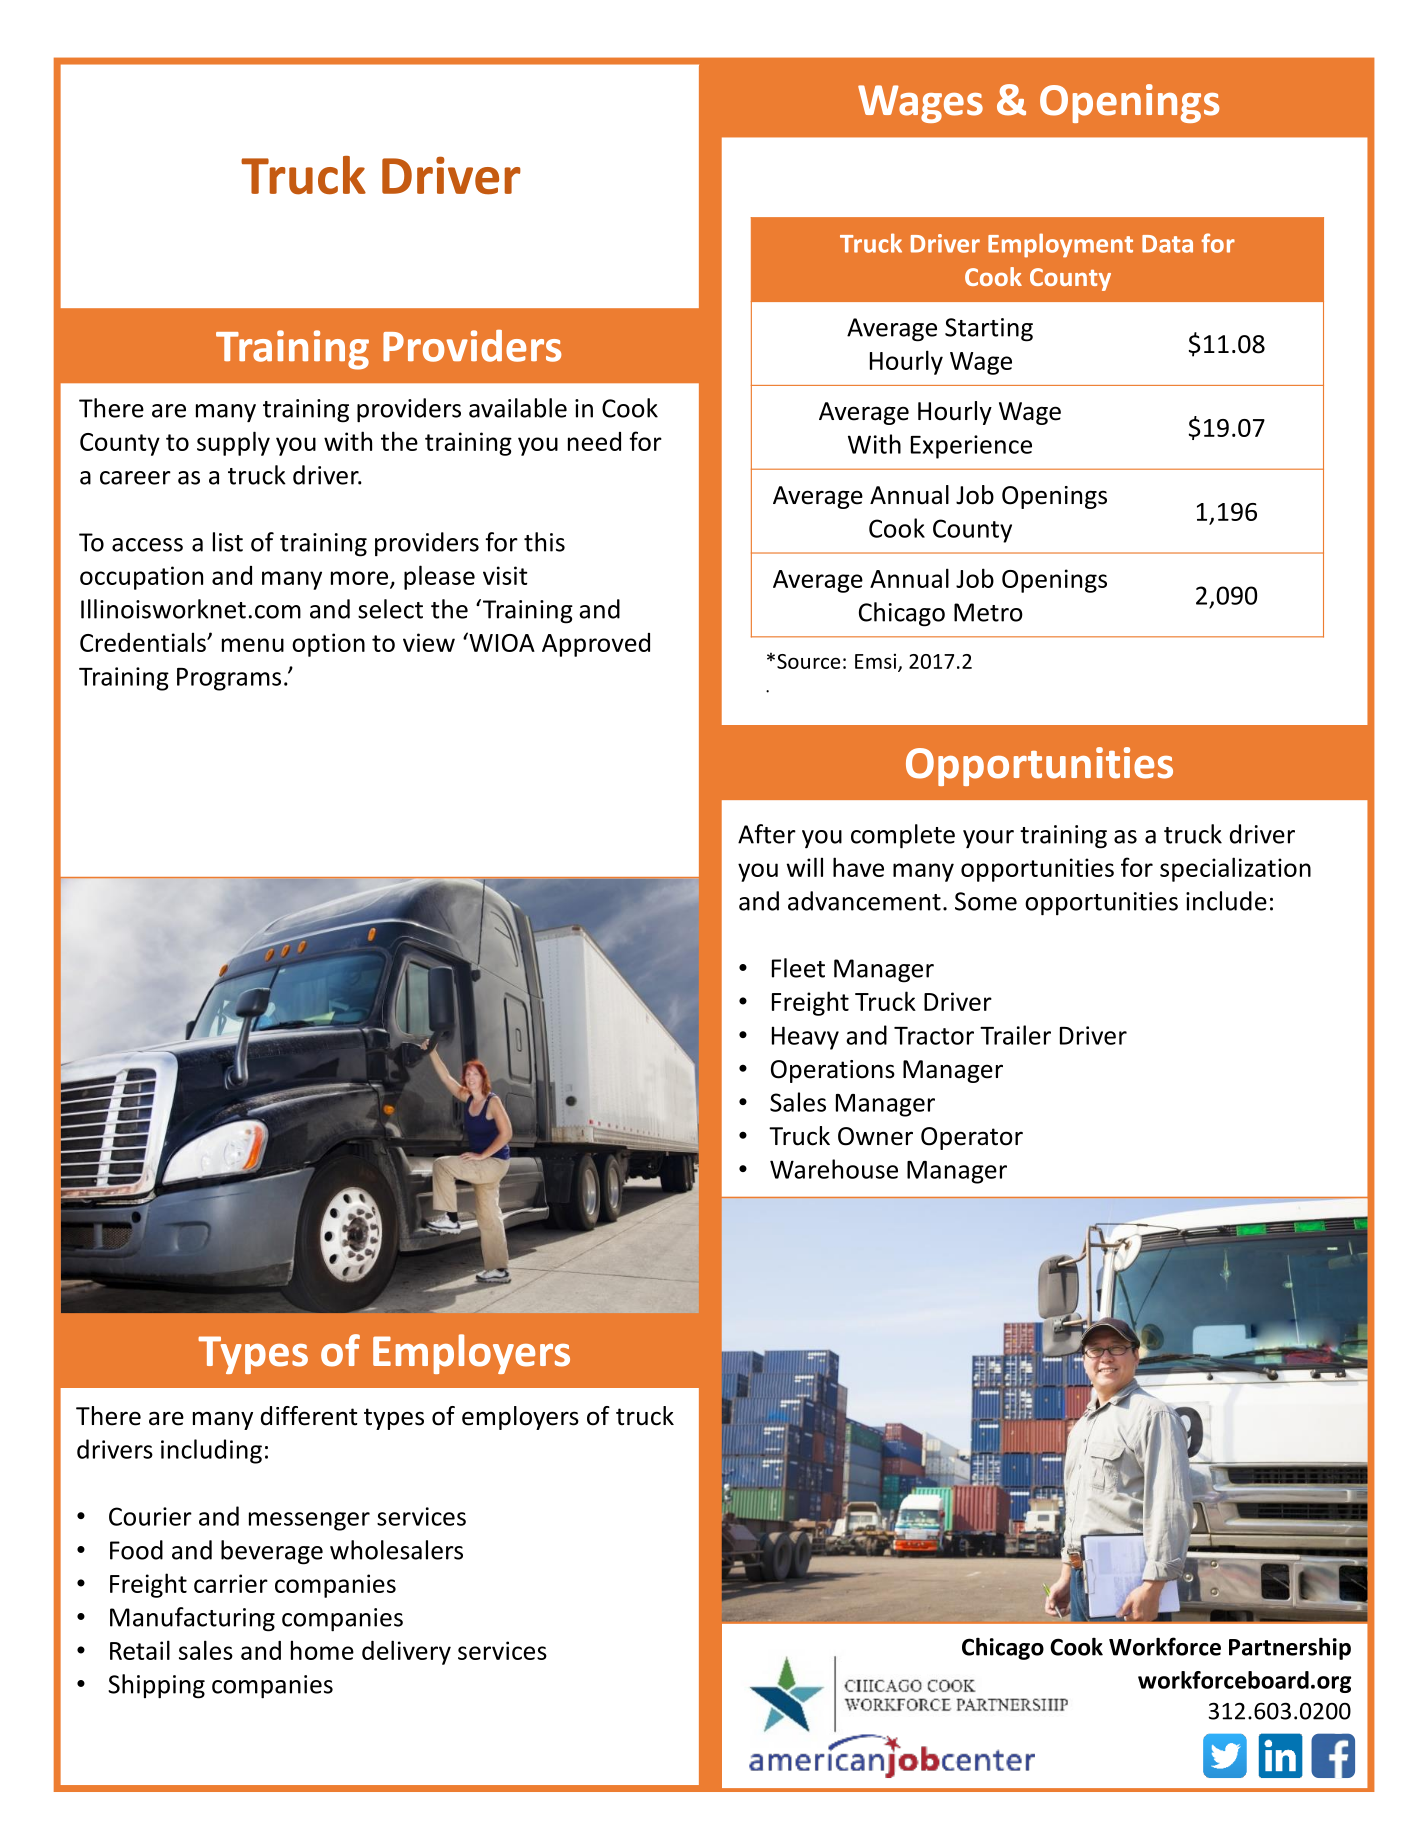 The height and width of the screenshot is (1844, 1425). Describe the element at coordinates (406, 1652) in the screenshot. I see `delivery` at that location.
